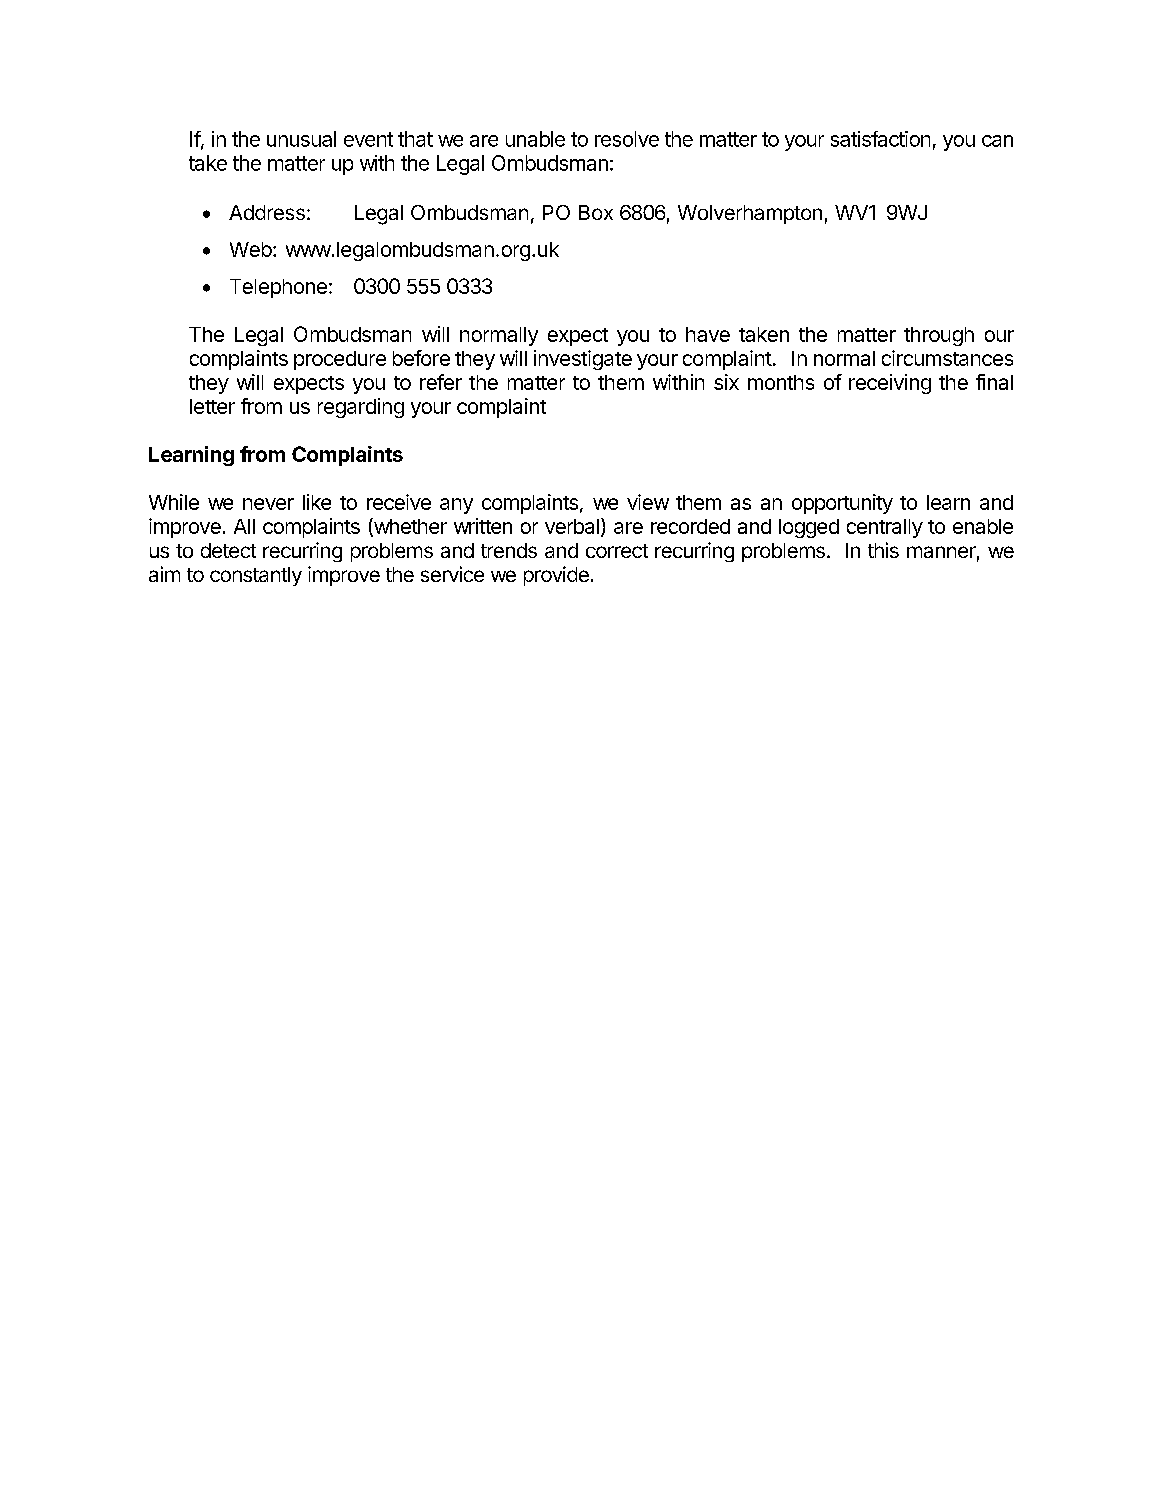  What do you see at coordinates (583, 360) in the screenshot?
I see `investigate` at bounding box center [583, 360].
